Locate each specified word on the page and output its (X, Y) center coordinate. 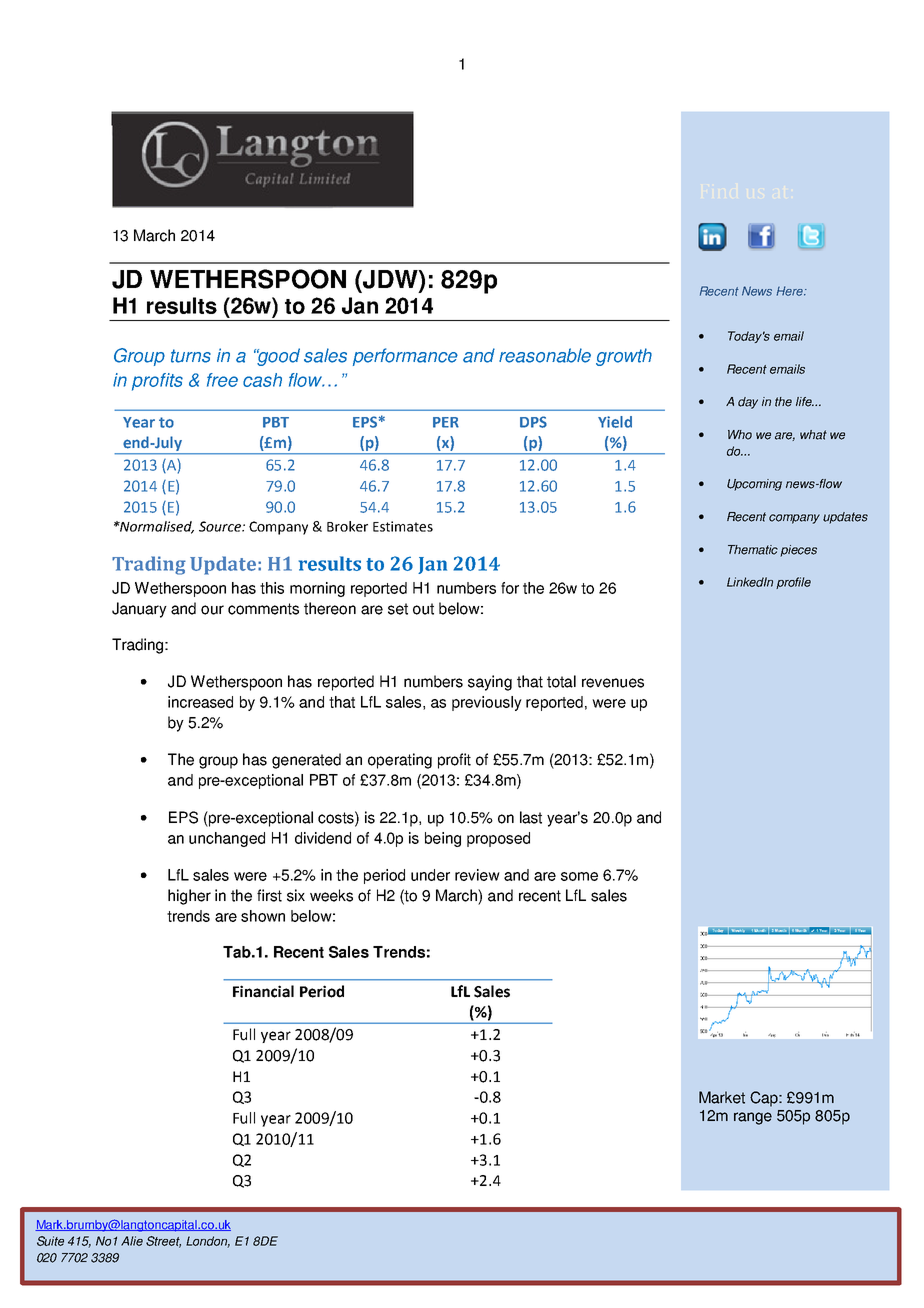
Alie (132, 1241)
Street (163, 1242)
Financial (263, 991)
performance (405, 357)
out (423, 609)
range (753, 1118)
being (443, 839)
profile (793, 583)
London (208, 1242)
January (139, 610)
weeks (331, 895)
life (805, 402)
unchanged (227, 839)
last (531, 817)
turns (191, 356)
